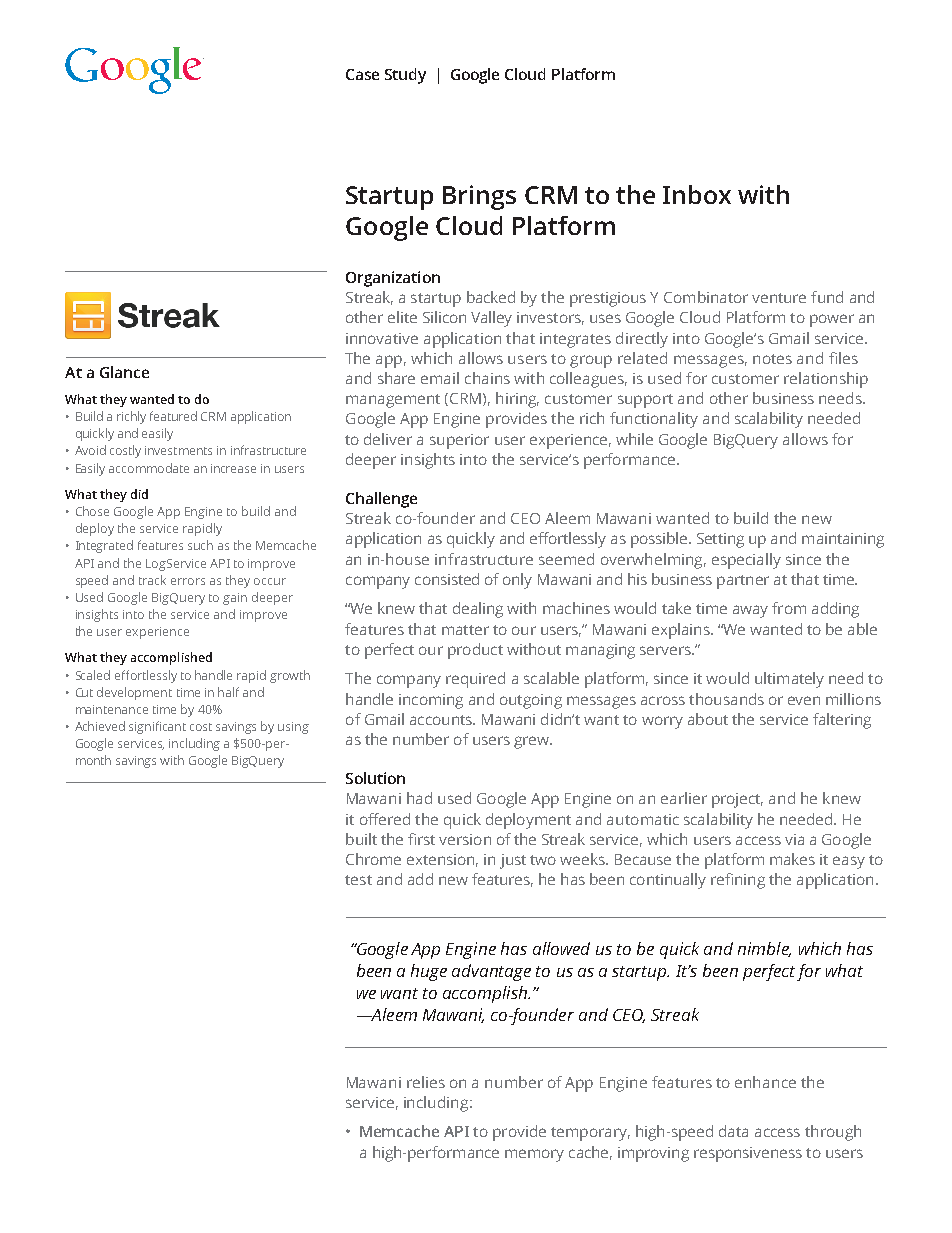 The width and height of the page is (952, 1233). What do you see at coordinates (459, 441) in the page?
I see `superior` at bounding box center [459, 441].
